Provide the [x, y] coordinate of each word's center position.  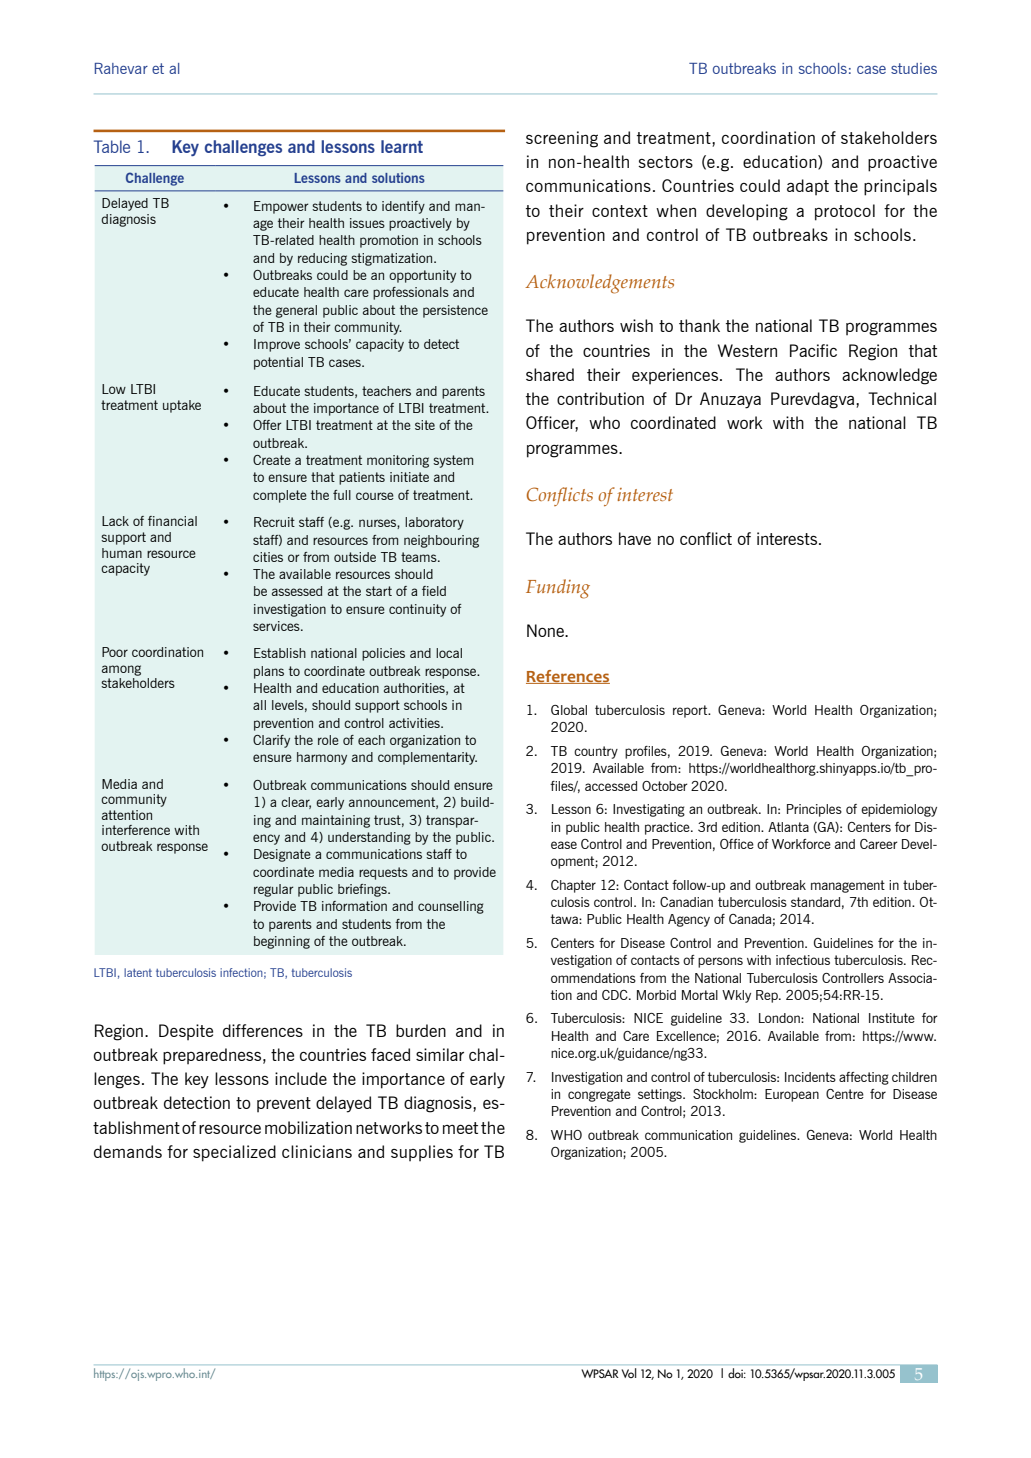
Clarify [271, 741]
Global [569, 710]
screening [562, 139]
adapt [808, 187]
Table [112, 146]
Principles [814, 810]
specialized [234, 1153]
